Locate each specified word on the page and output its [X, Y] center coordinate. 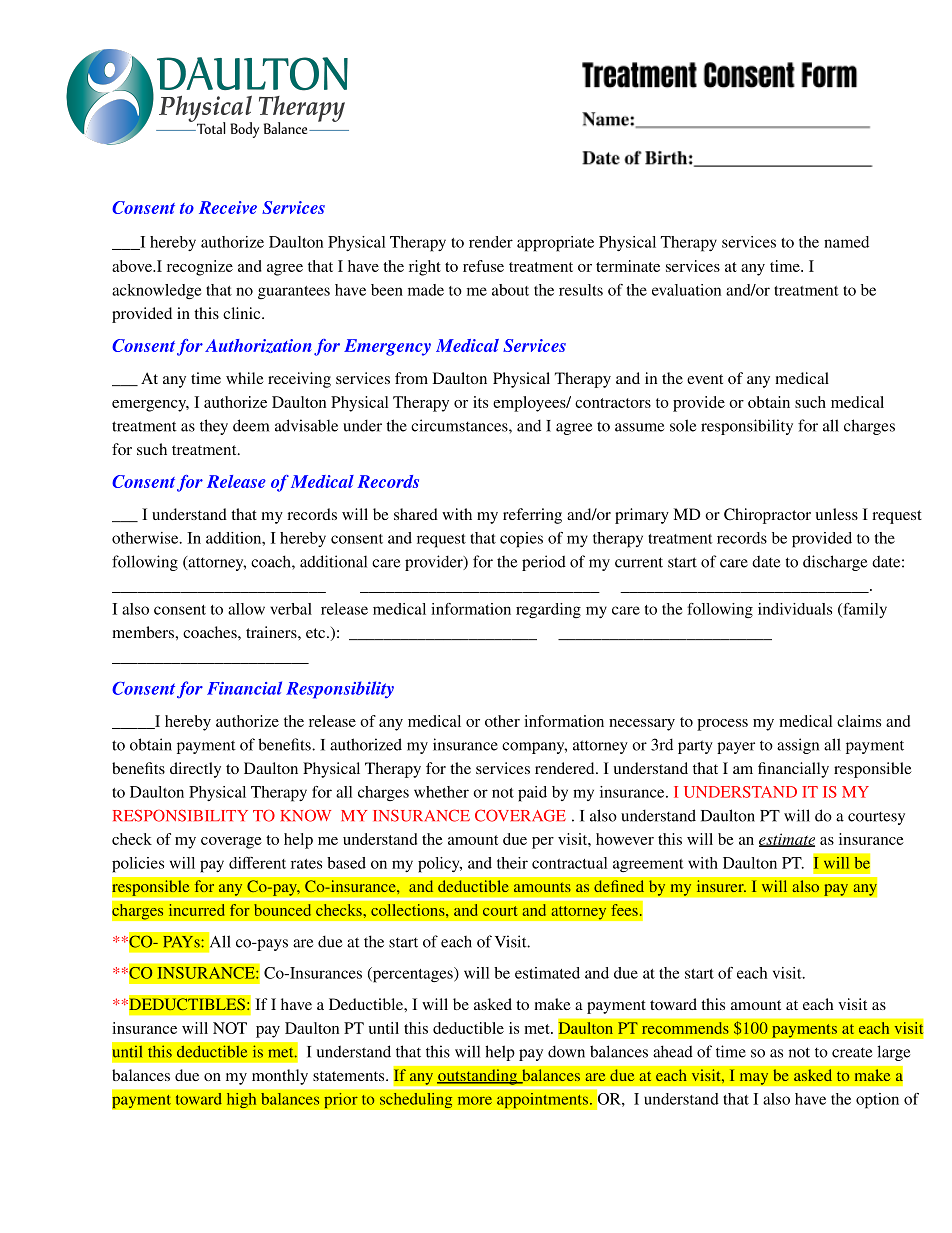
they [214, 427]
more [475, 1100]
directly [195, 770]
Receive [228, 207]
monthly [280, 1077]
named [846, 242]
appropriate [555, 244]
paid [532, 794]
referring [532, 516]
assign [798, 746]
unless [837, 514]
